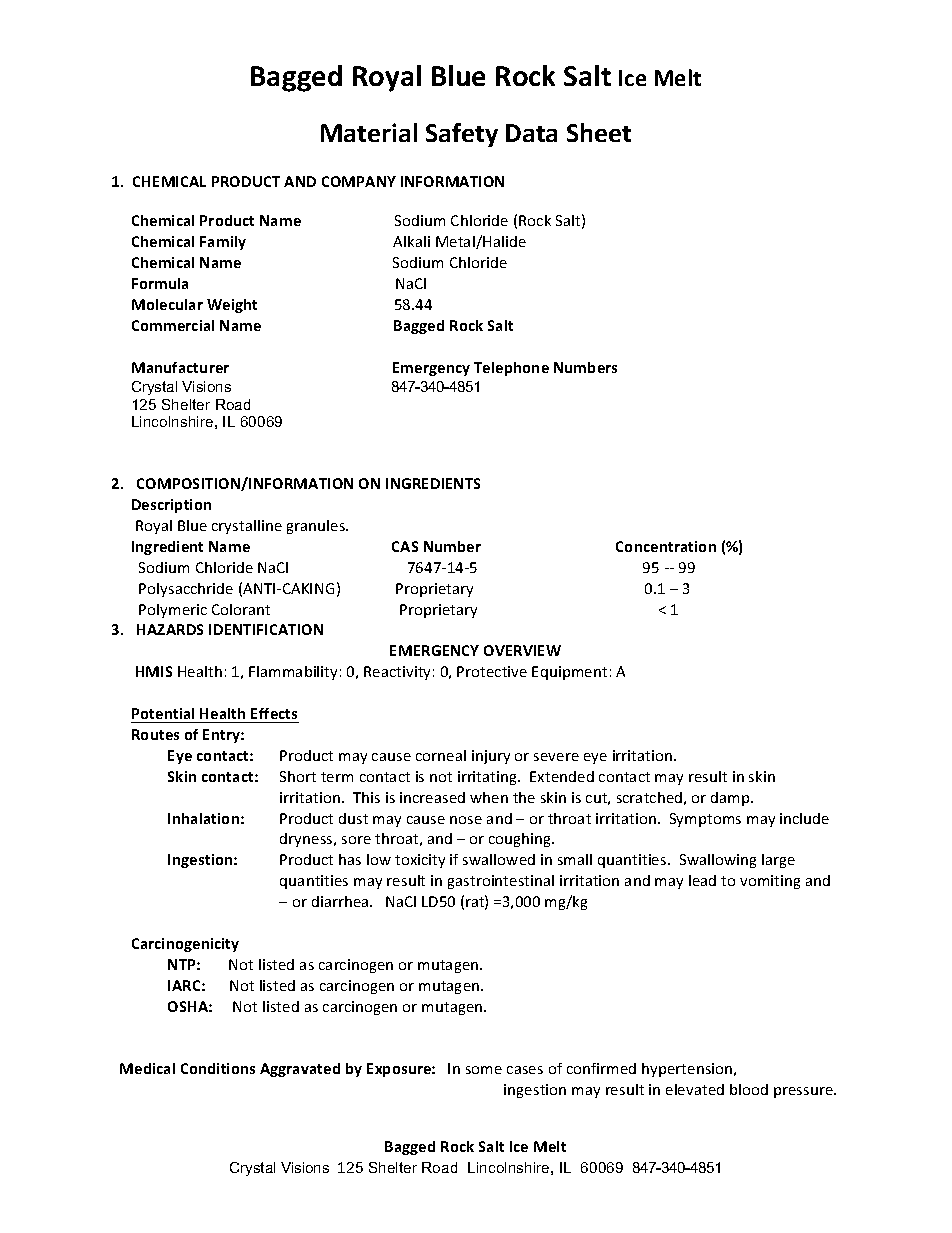 The height and width of the screenshot is (1233, 952). Describe the element at coordinates (462, 135) in the screenshot. I see `Safety` at that location.
